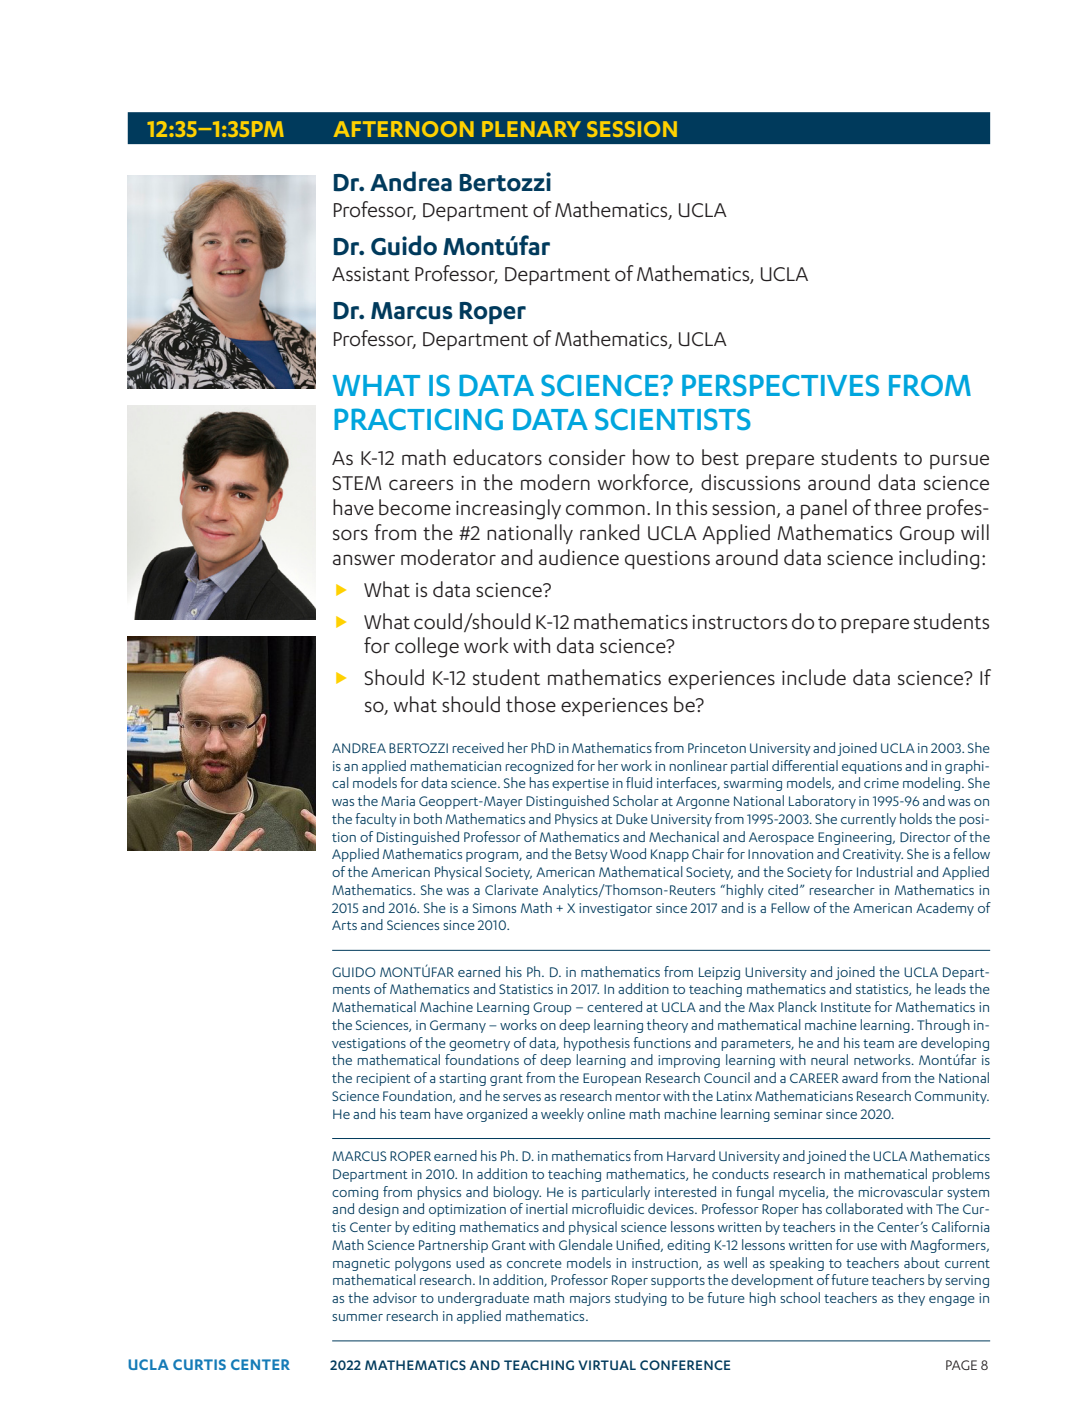 This screenshot has width=1086, height=1406. I want to click on investigator, so click(615, 909).
